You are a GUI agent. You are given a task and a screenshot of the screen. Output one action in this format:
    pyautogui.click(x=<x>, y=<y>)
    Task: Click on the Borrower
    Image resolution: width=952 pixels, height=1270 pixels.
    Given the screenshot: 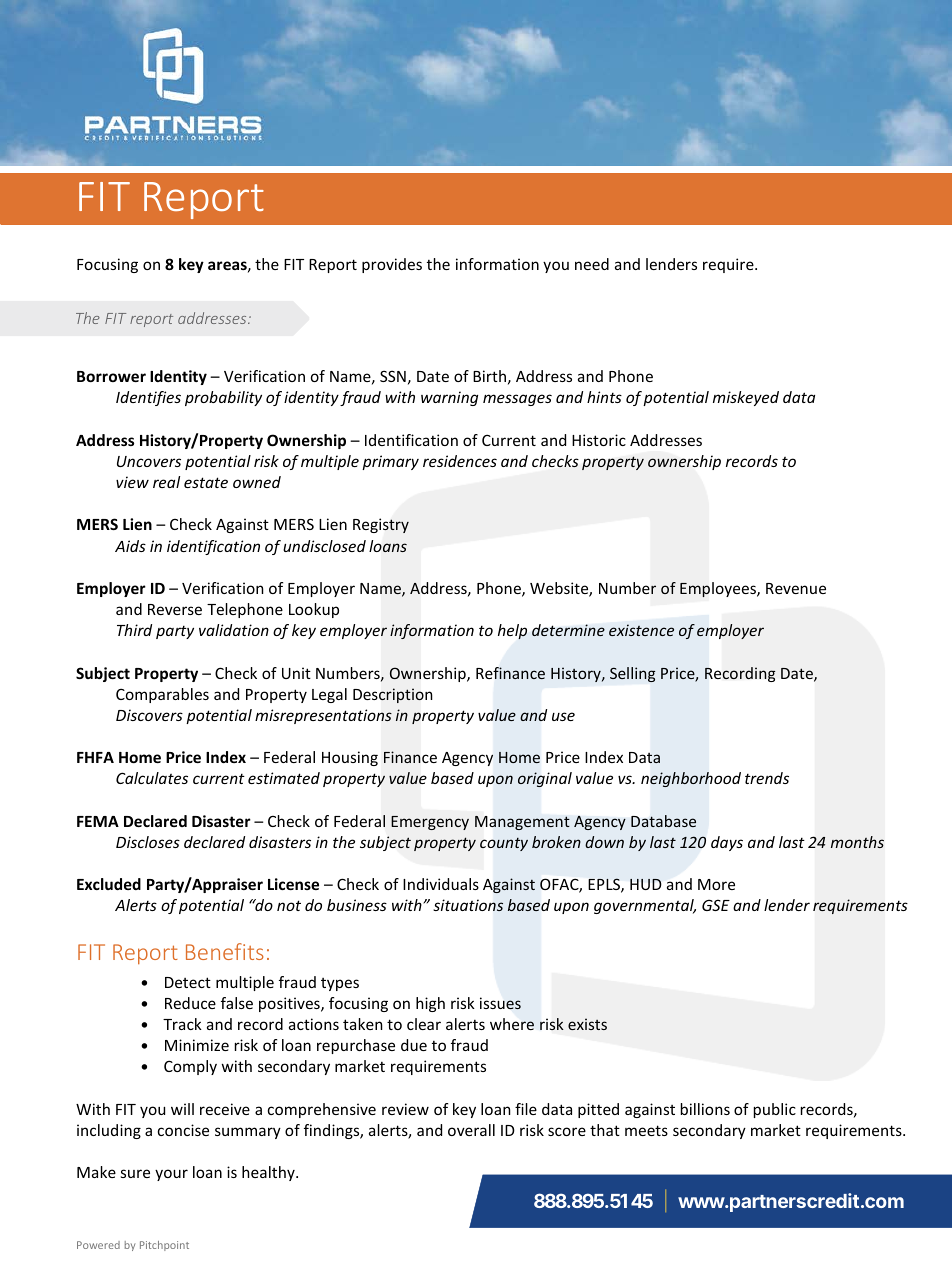 What is the action you would take?
    pyautogui.click(x=111, y=376)
